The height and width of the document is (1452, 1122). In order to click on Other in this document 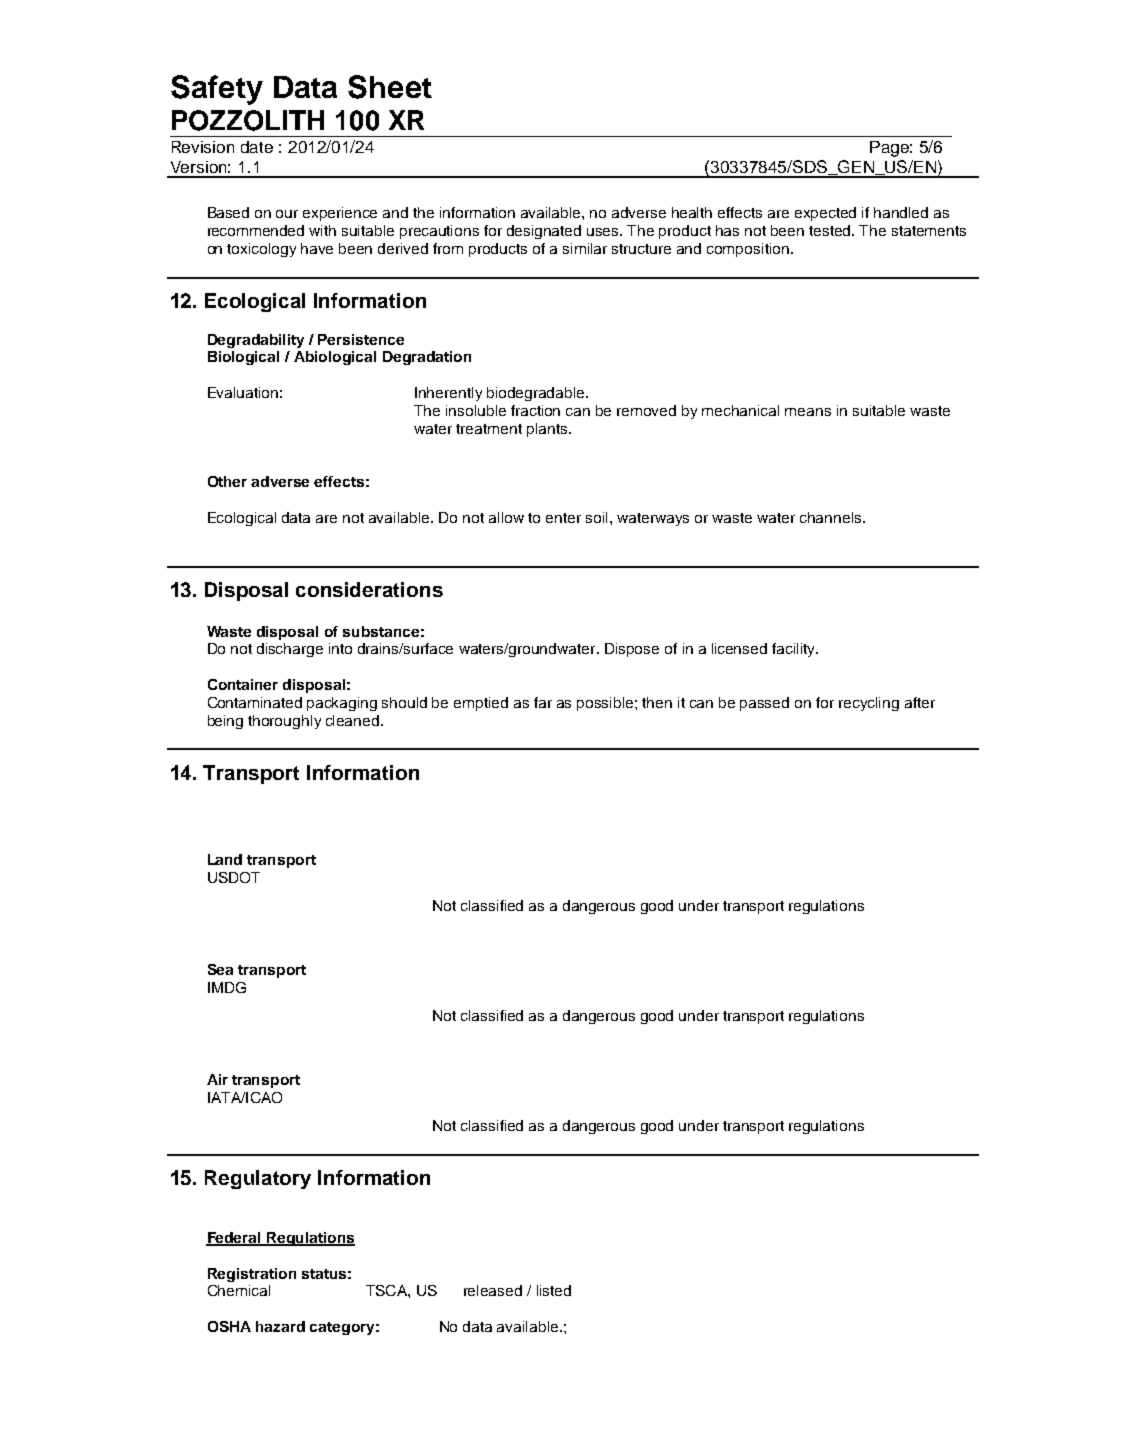, I will do `click(227, 481)`.
